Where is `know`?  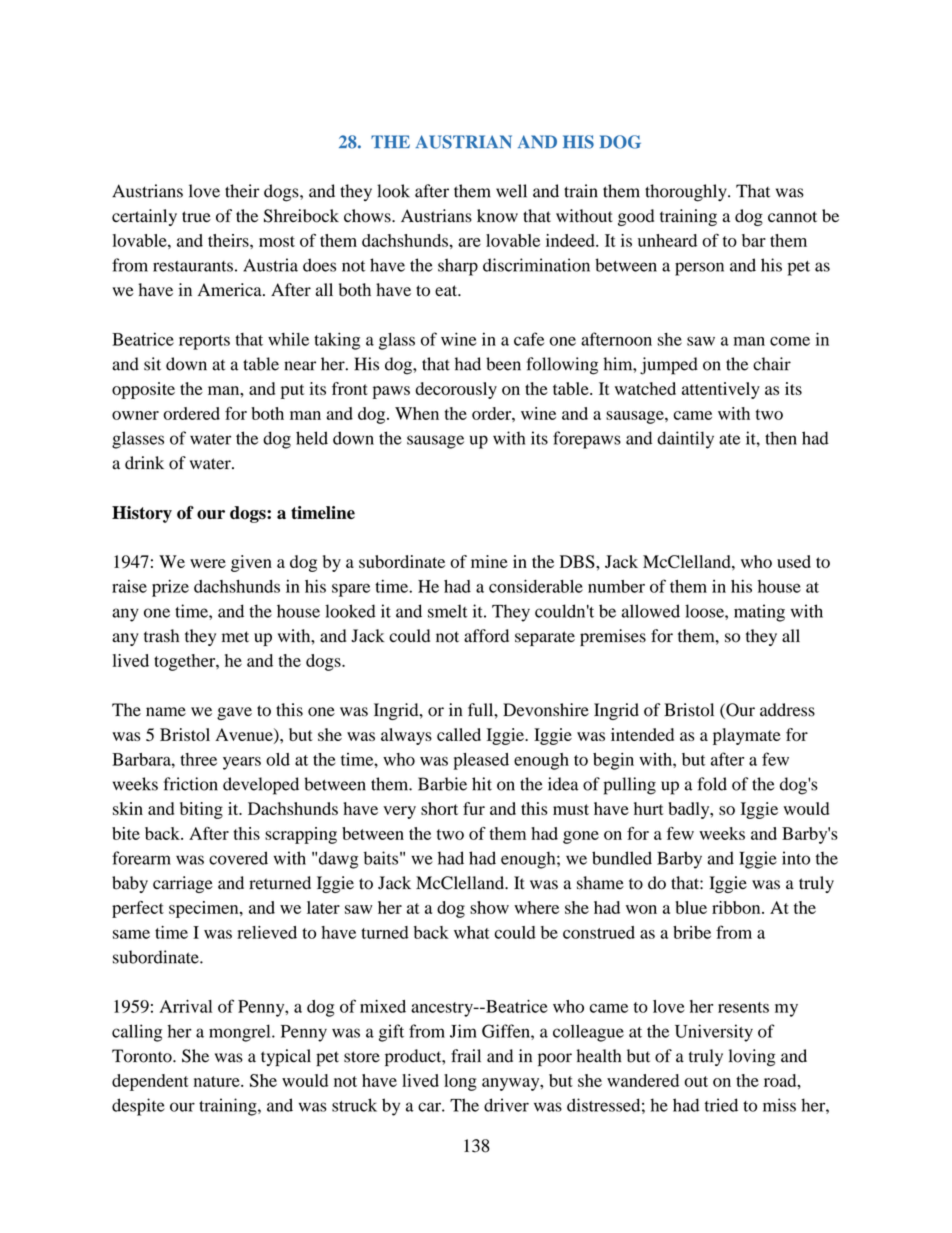 know is located at coordinates (497, 216).
